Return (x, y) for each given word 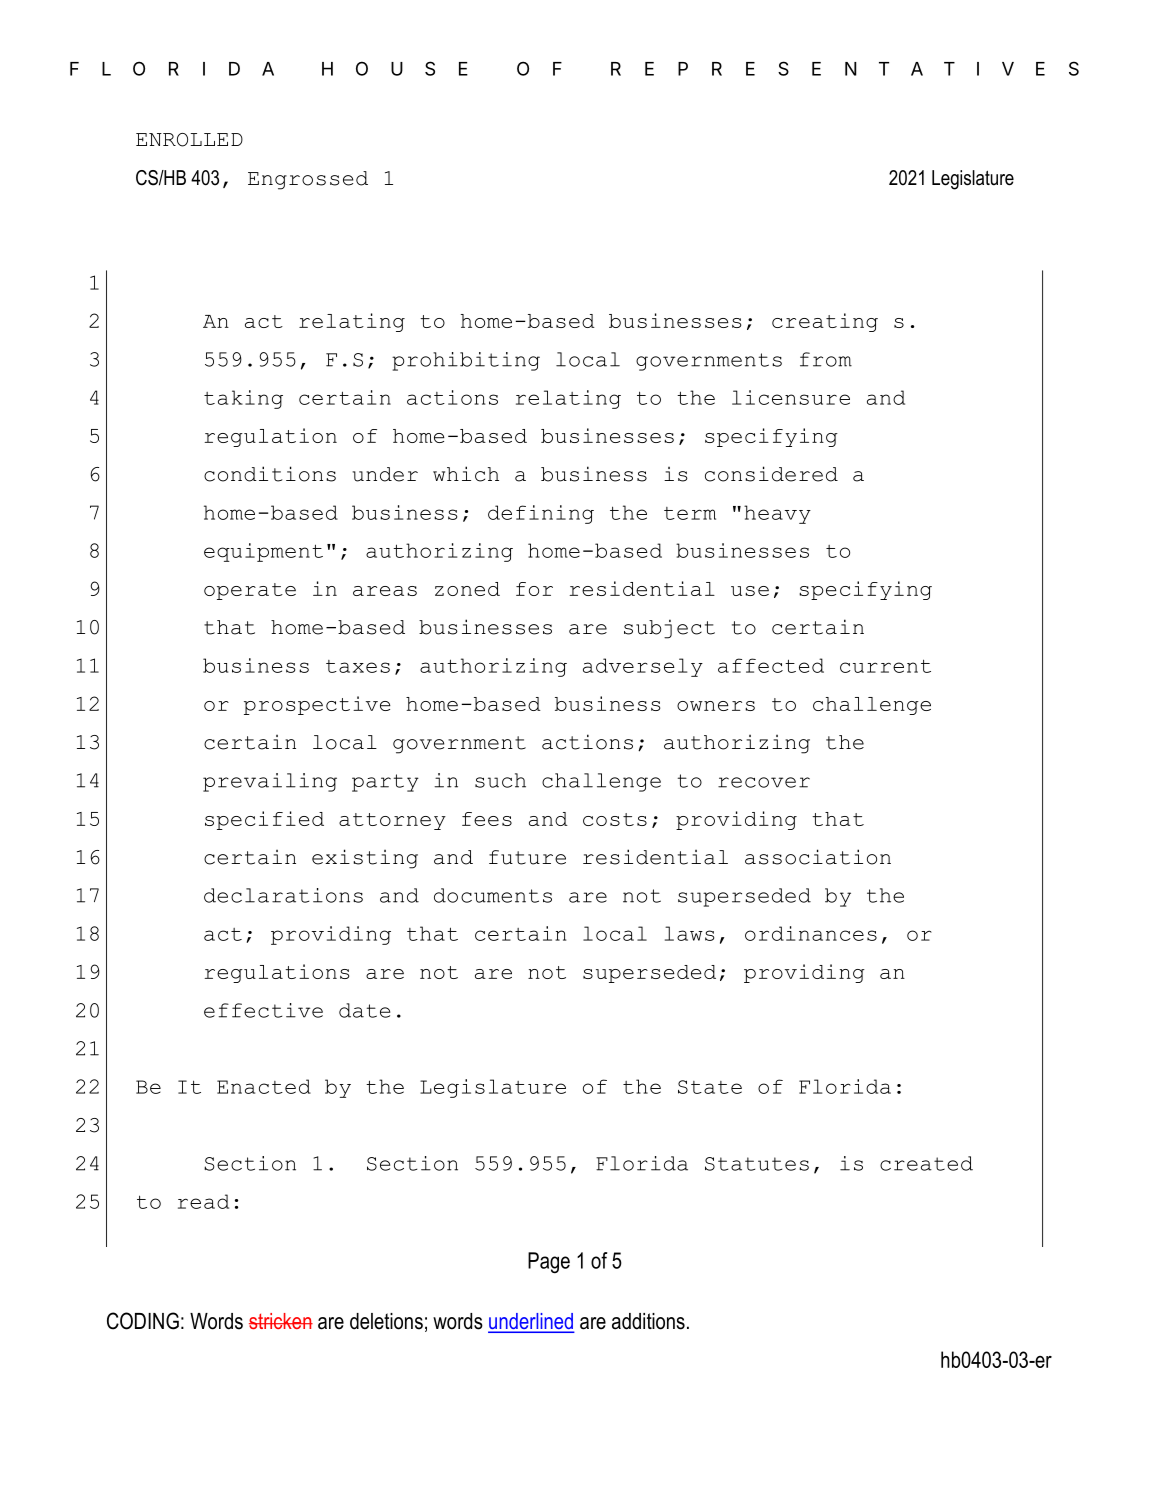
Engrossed (308, 180)
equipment (263, 552)
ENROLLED (189, 140)
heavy (777, 514)
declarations (283, 895)
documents (493, 895)
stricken (281, 1321)
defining (541, 514)
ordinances (811, 933)
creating (825, 322)
